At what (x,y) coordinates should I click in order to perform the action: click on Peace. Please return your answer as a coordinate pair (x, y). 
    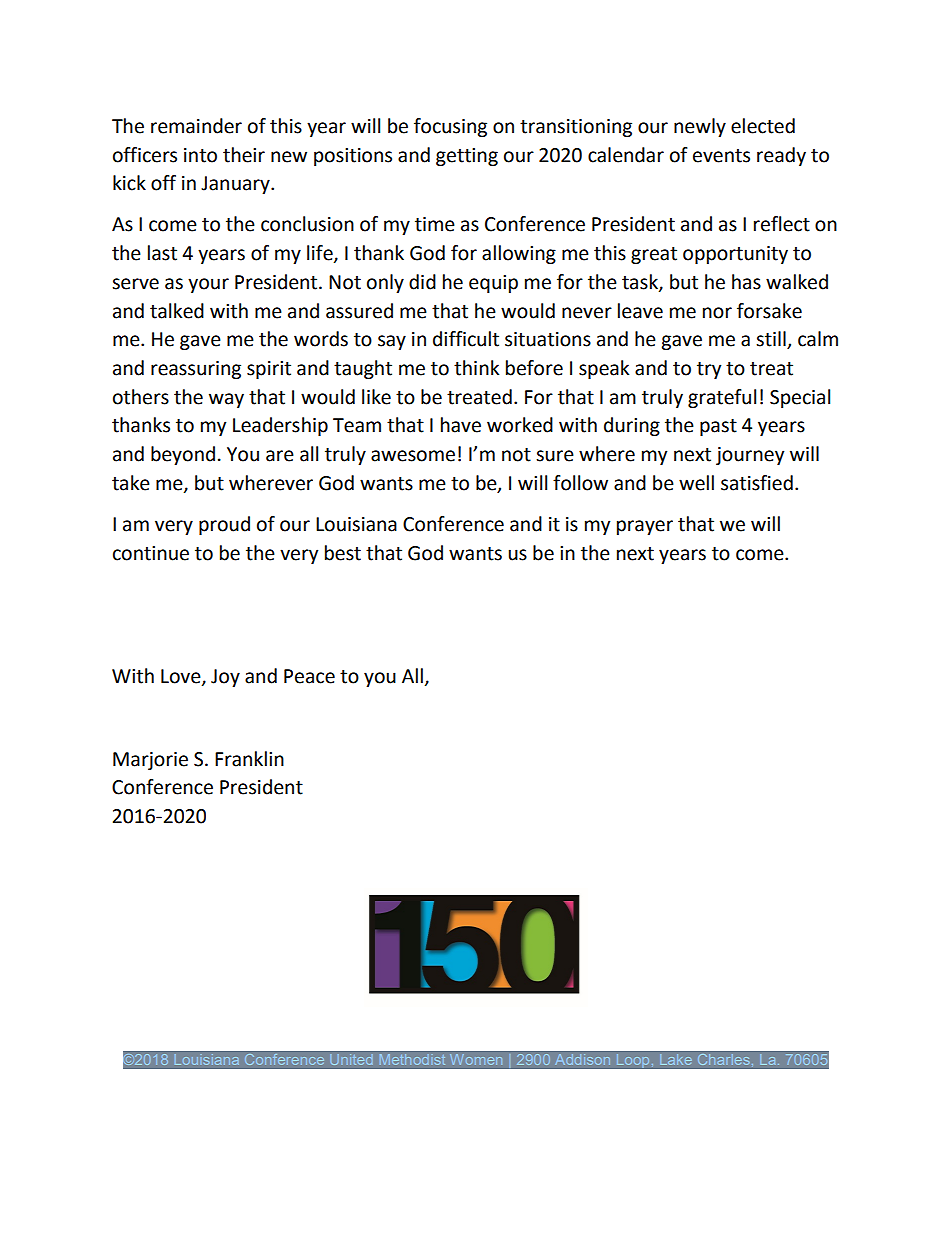
    Looking at the image, I should click on (309, 676).
